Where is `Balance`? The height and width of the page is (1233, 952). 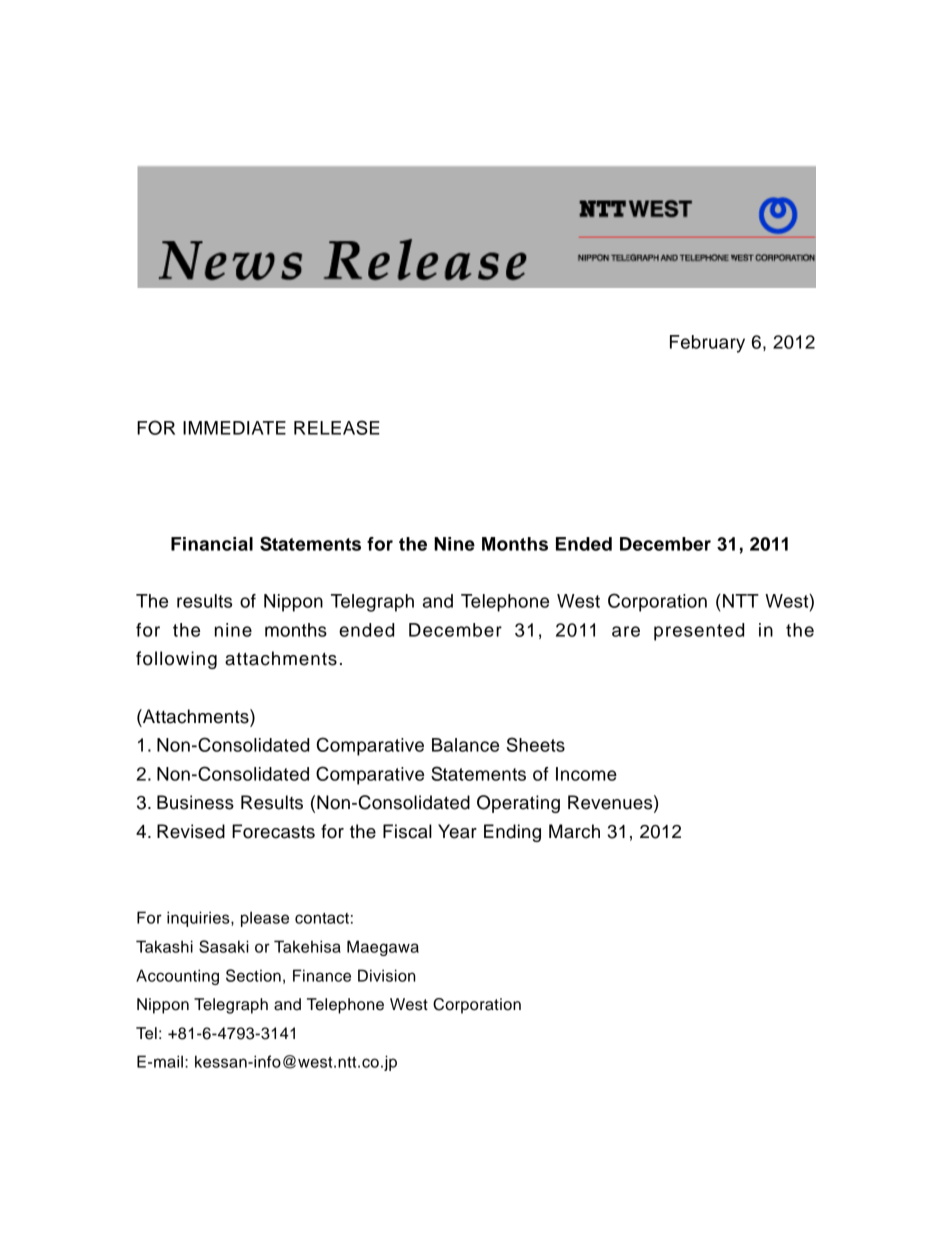
Balance is located at coordinates (465, 745).
